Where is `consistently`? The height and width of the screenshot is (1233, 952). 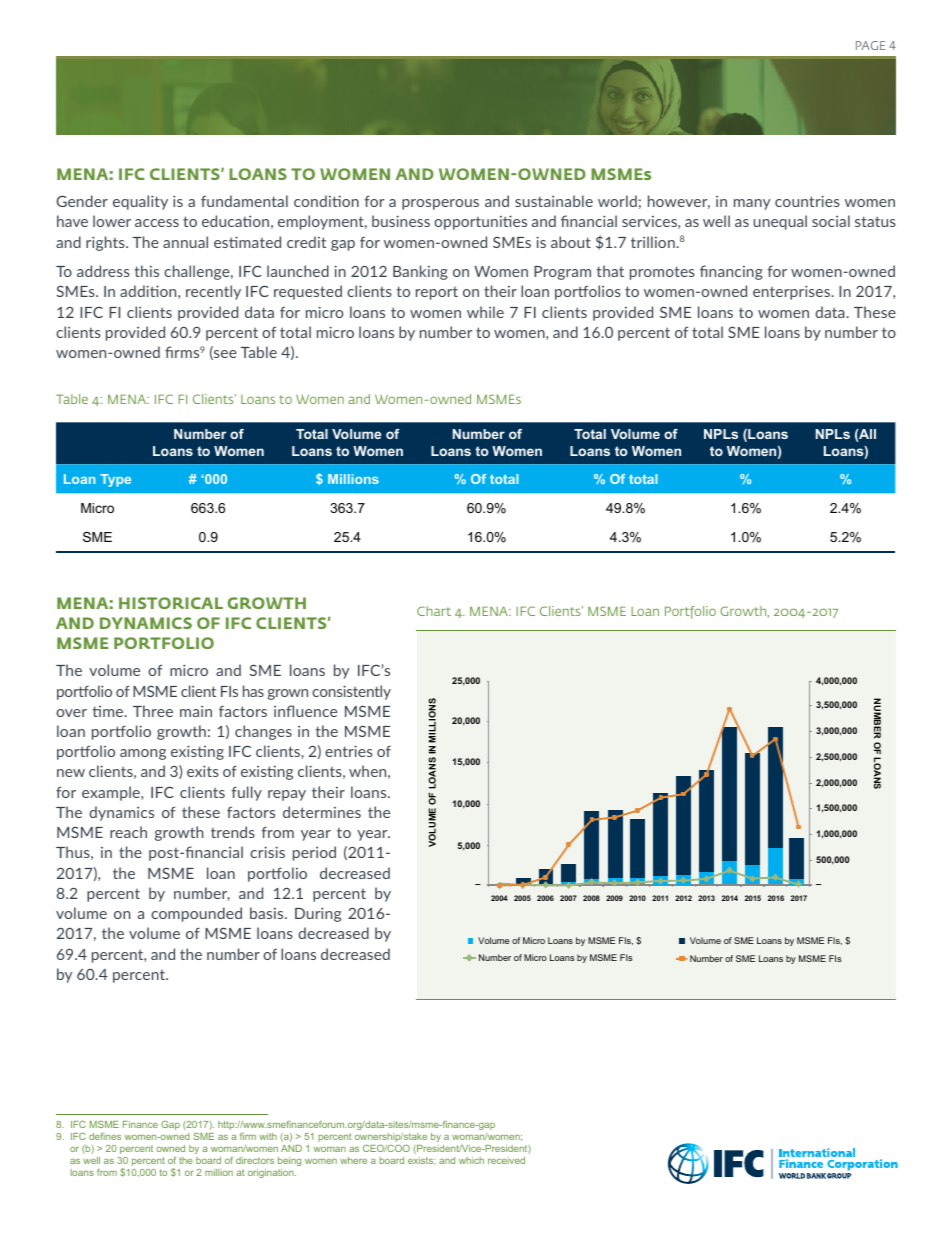
consistently is located at coordinates (351, 692).
